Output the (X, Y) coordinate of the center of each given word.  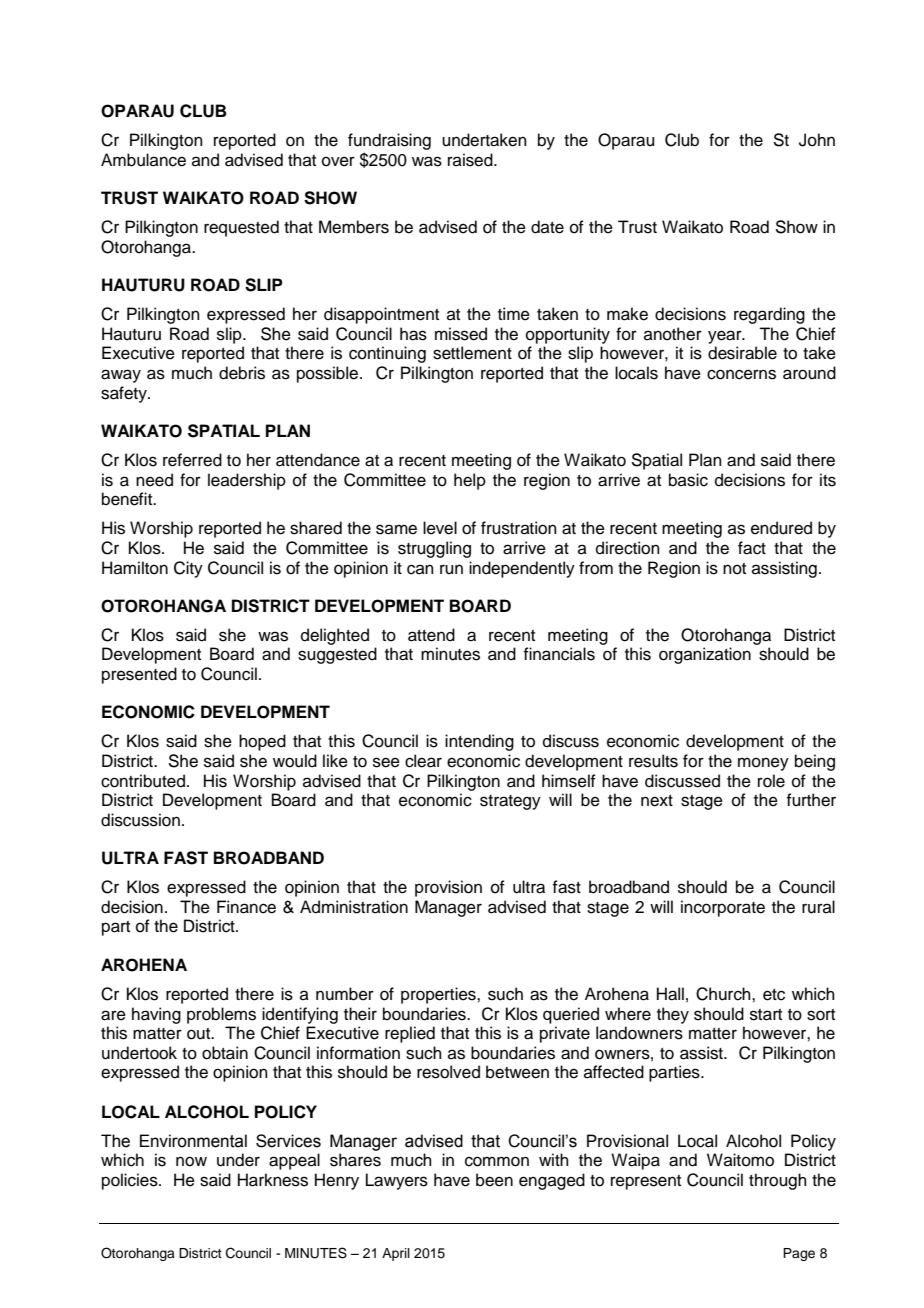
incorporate (723, 908)
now (191, 1161)
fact (752, 548)
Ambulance (143, 160)
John (817, 140)
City (188, 569)
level (440, 528)
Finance (246, 907)
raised (471, 160)
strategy (510, 802)
